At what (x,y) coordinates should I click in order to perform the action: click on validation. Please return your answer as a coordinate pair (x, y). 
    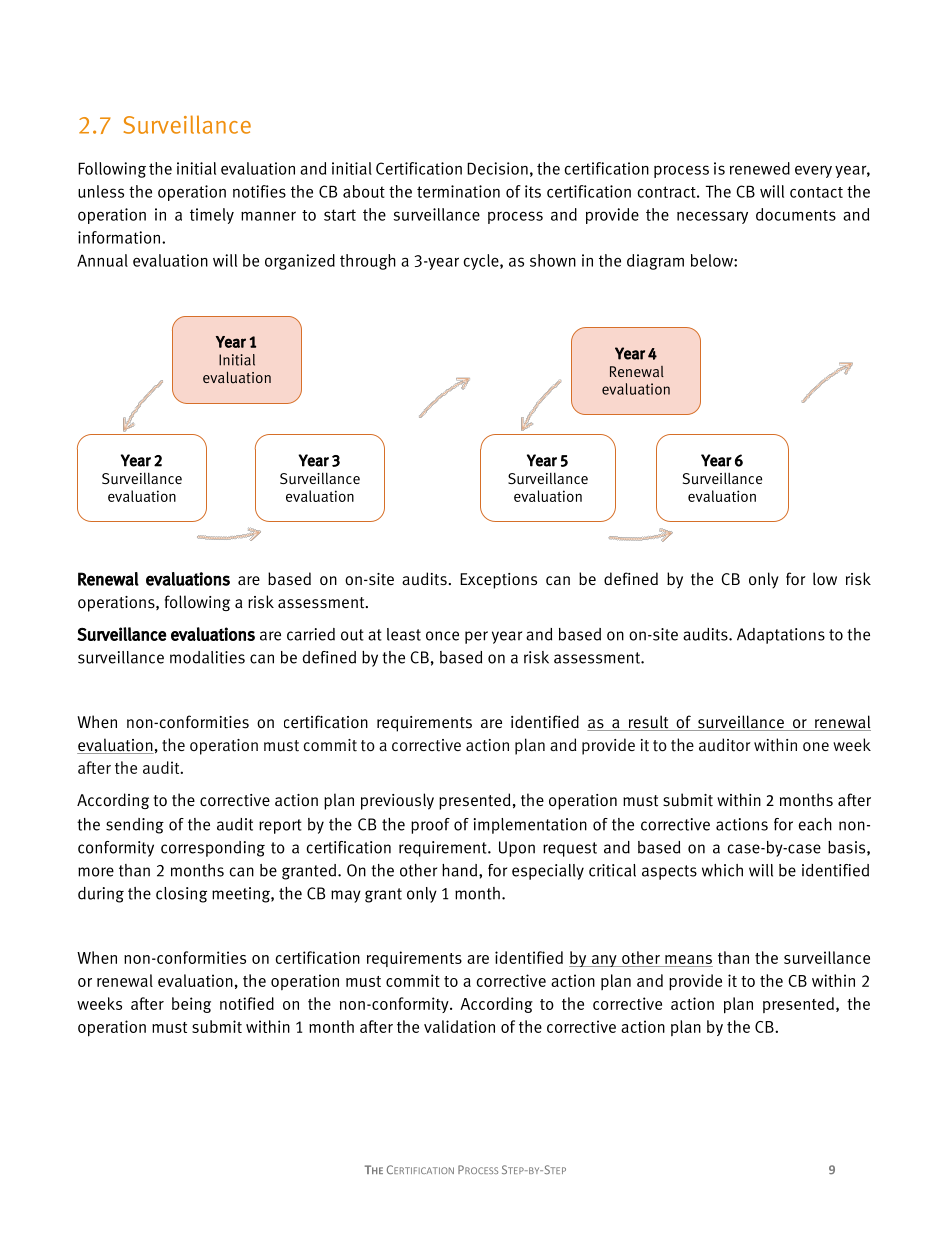
    Looking at the image, I should click on (459, 1026).
